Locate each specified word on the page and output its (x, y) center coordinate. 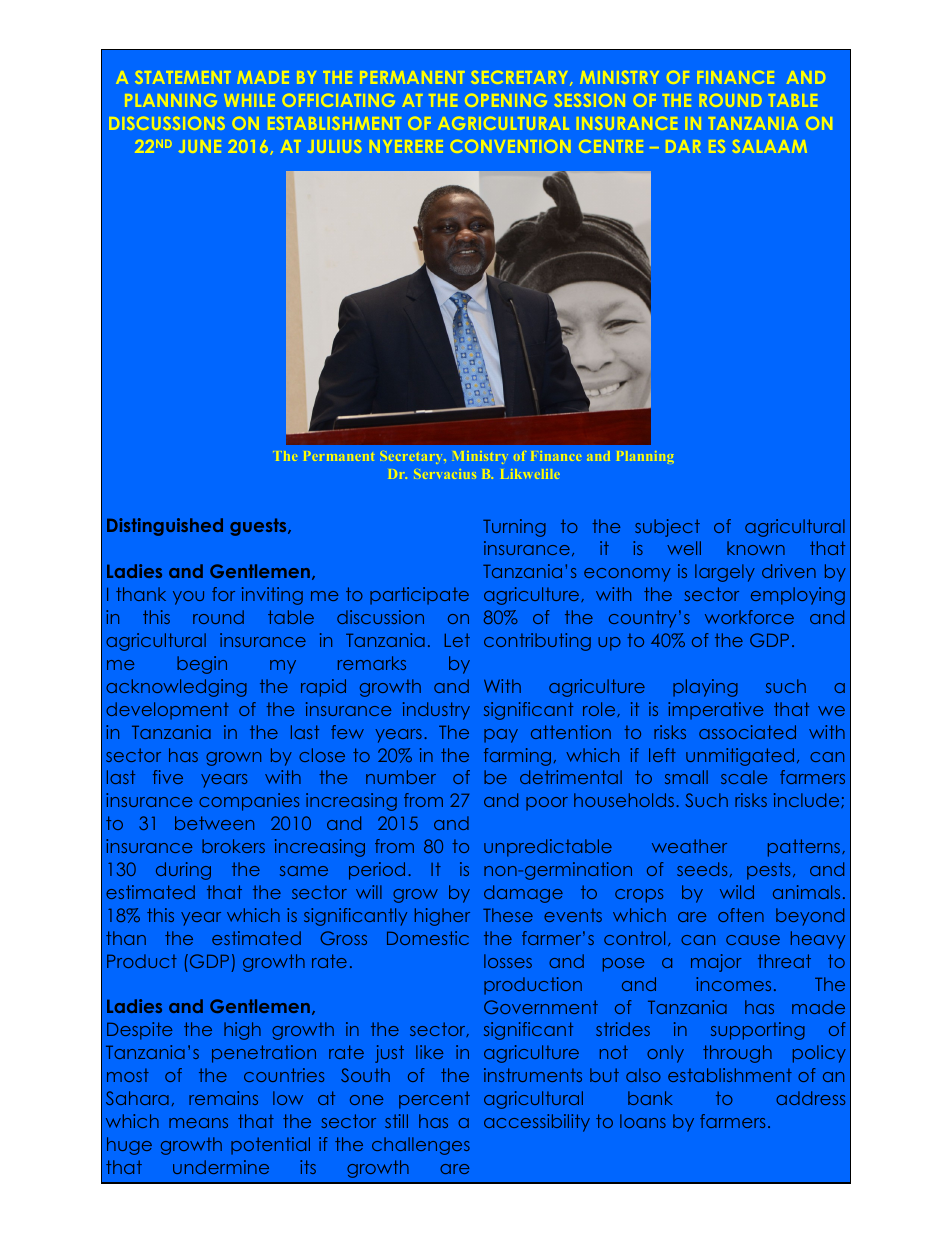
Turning (514, 528)
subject (667, 528)
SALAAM (770, 146)
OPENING (506, 100)
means (198, 1123)
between (214, 823)
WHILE (249, 100)
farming (517, 757)
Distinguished (165, 527)
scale (744, 777)
